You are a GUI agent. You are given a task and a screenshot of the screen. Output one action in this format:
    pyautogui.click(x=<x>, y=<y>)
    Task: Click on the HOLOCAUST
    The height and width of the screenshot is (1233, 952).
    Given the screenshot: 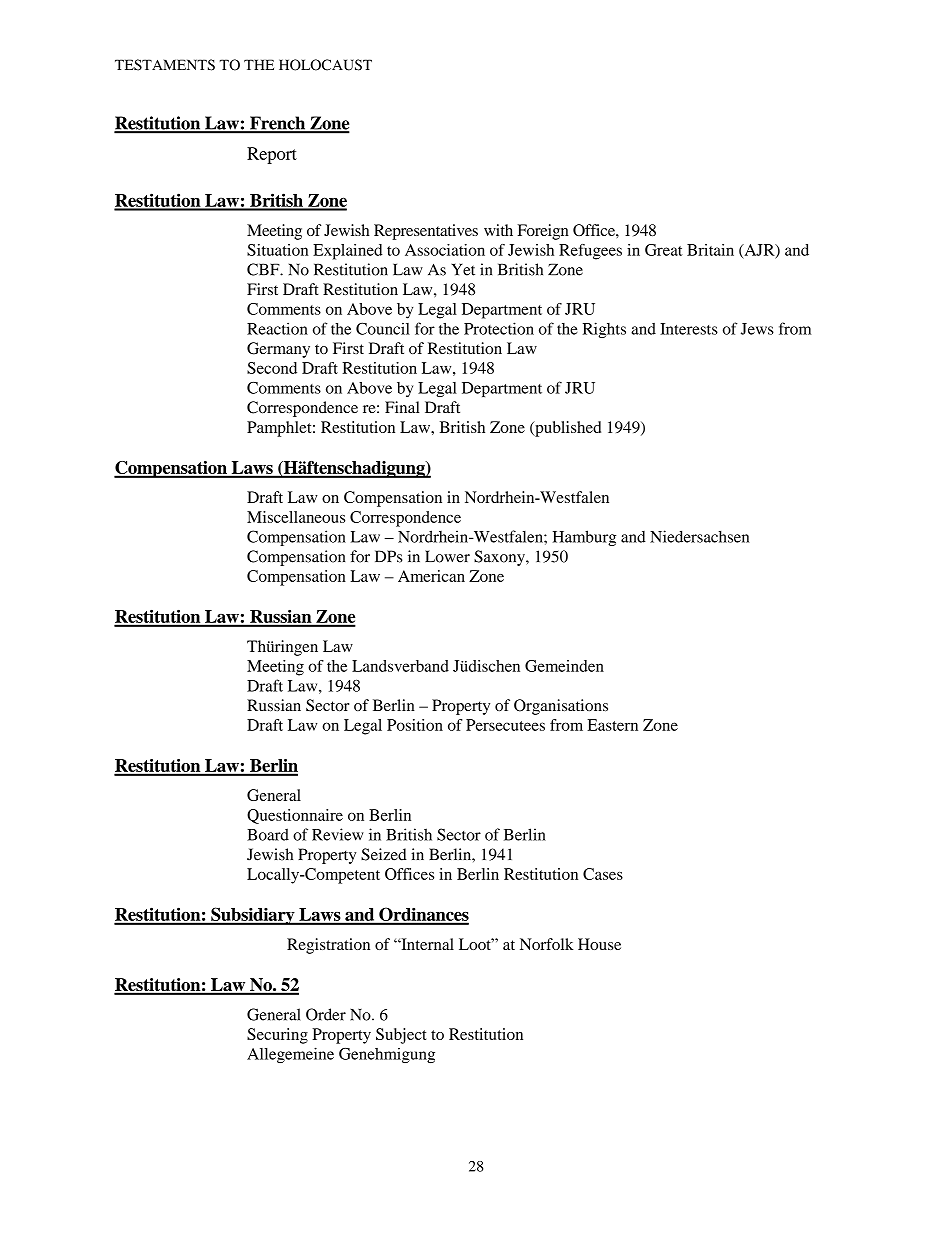 What is the action you would take?
    pyautogui.click(x=325, y=65)
